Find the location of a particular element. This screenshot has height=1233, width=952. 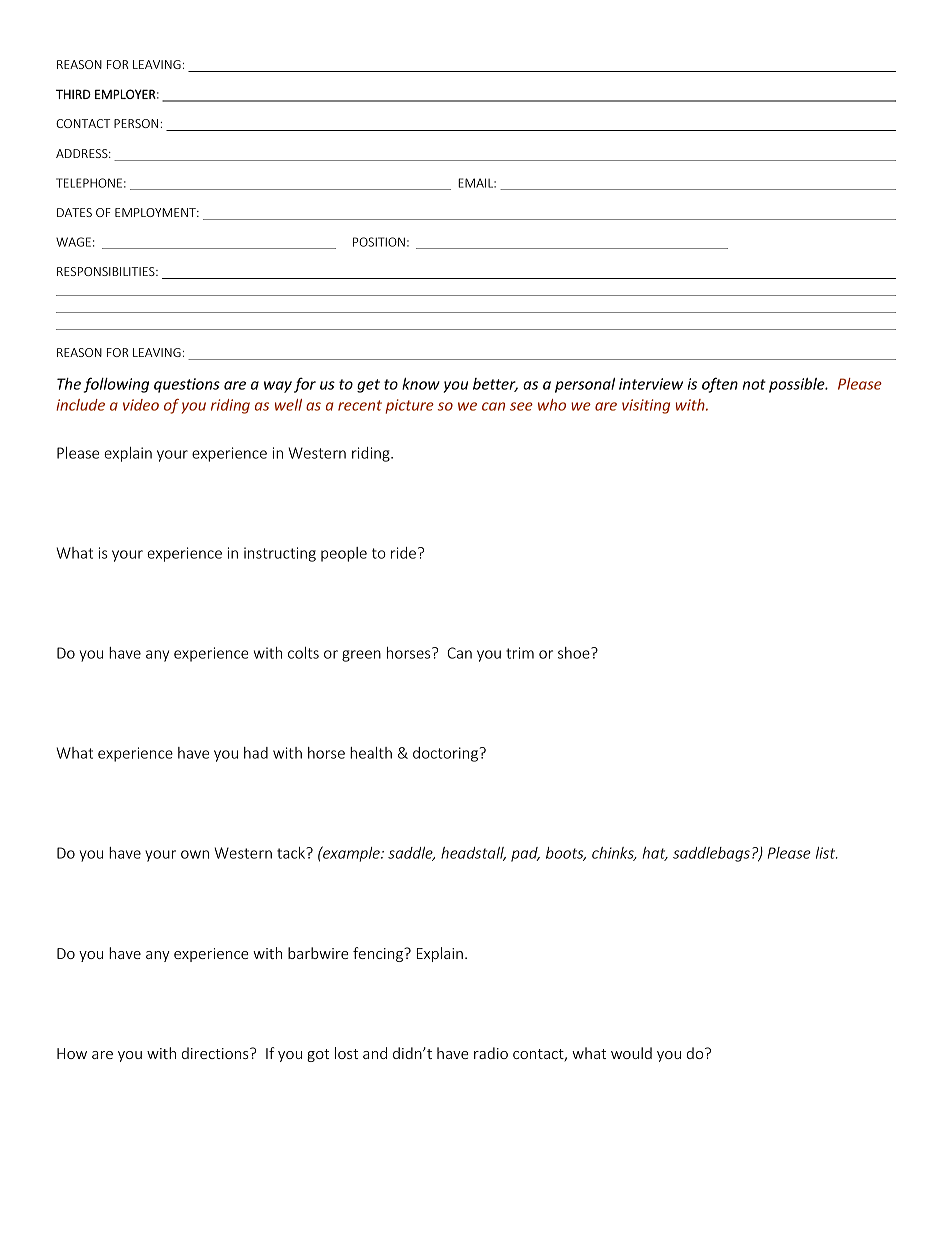

often is located at coordinates (720, 385).
